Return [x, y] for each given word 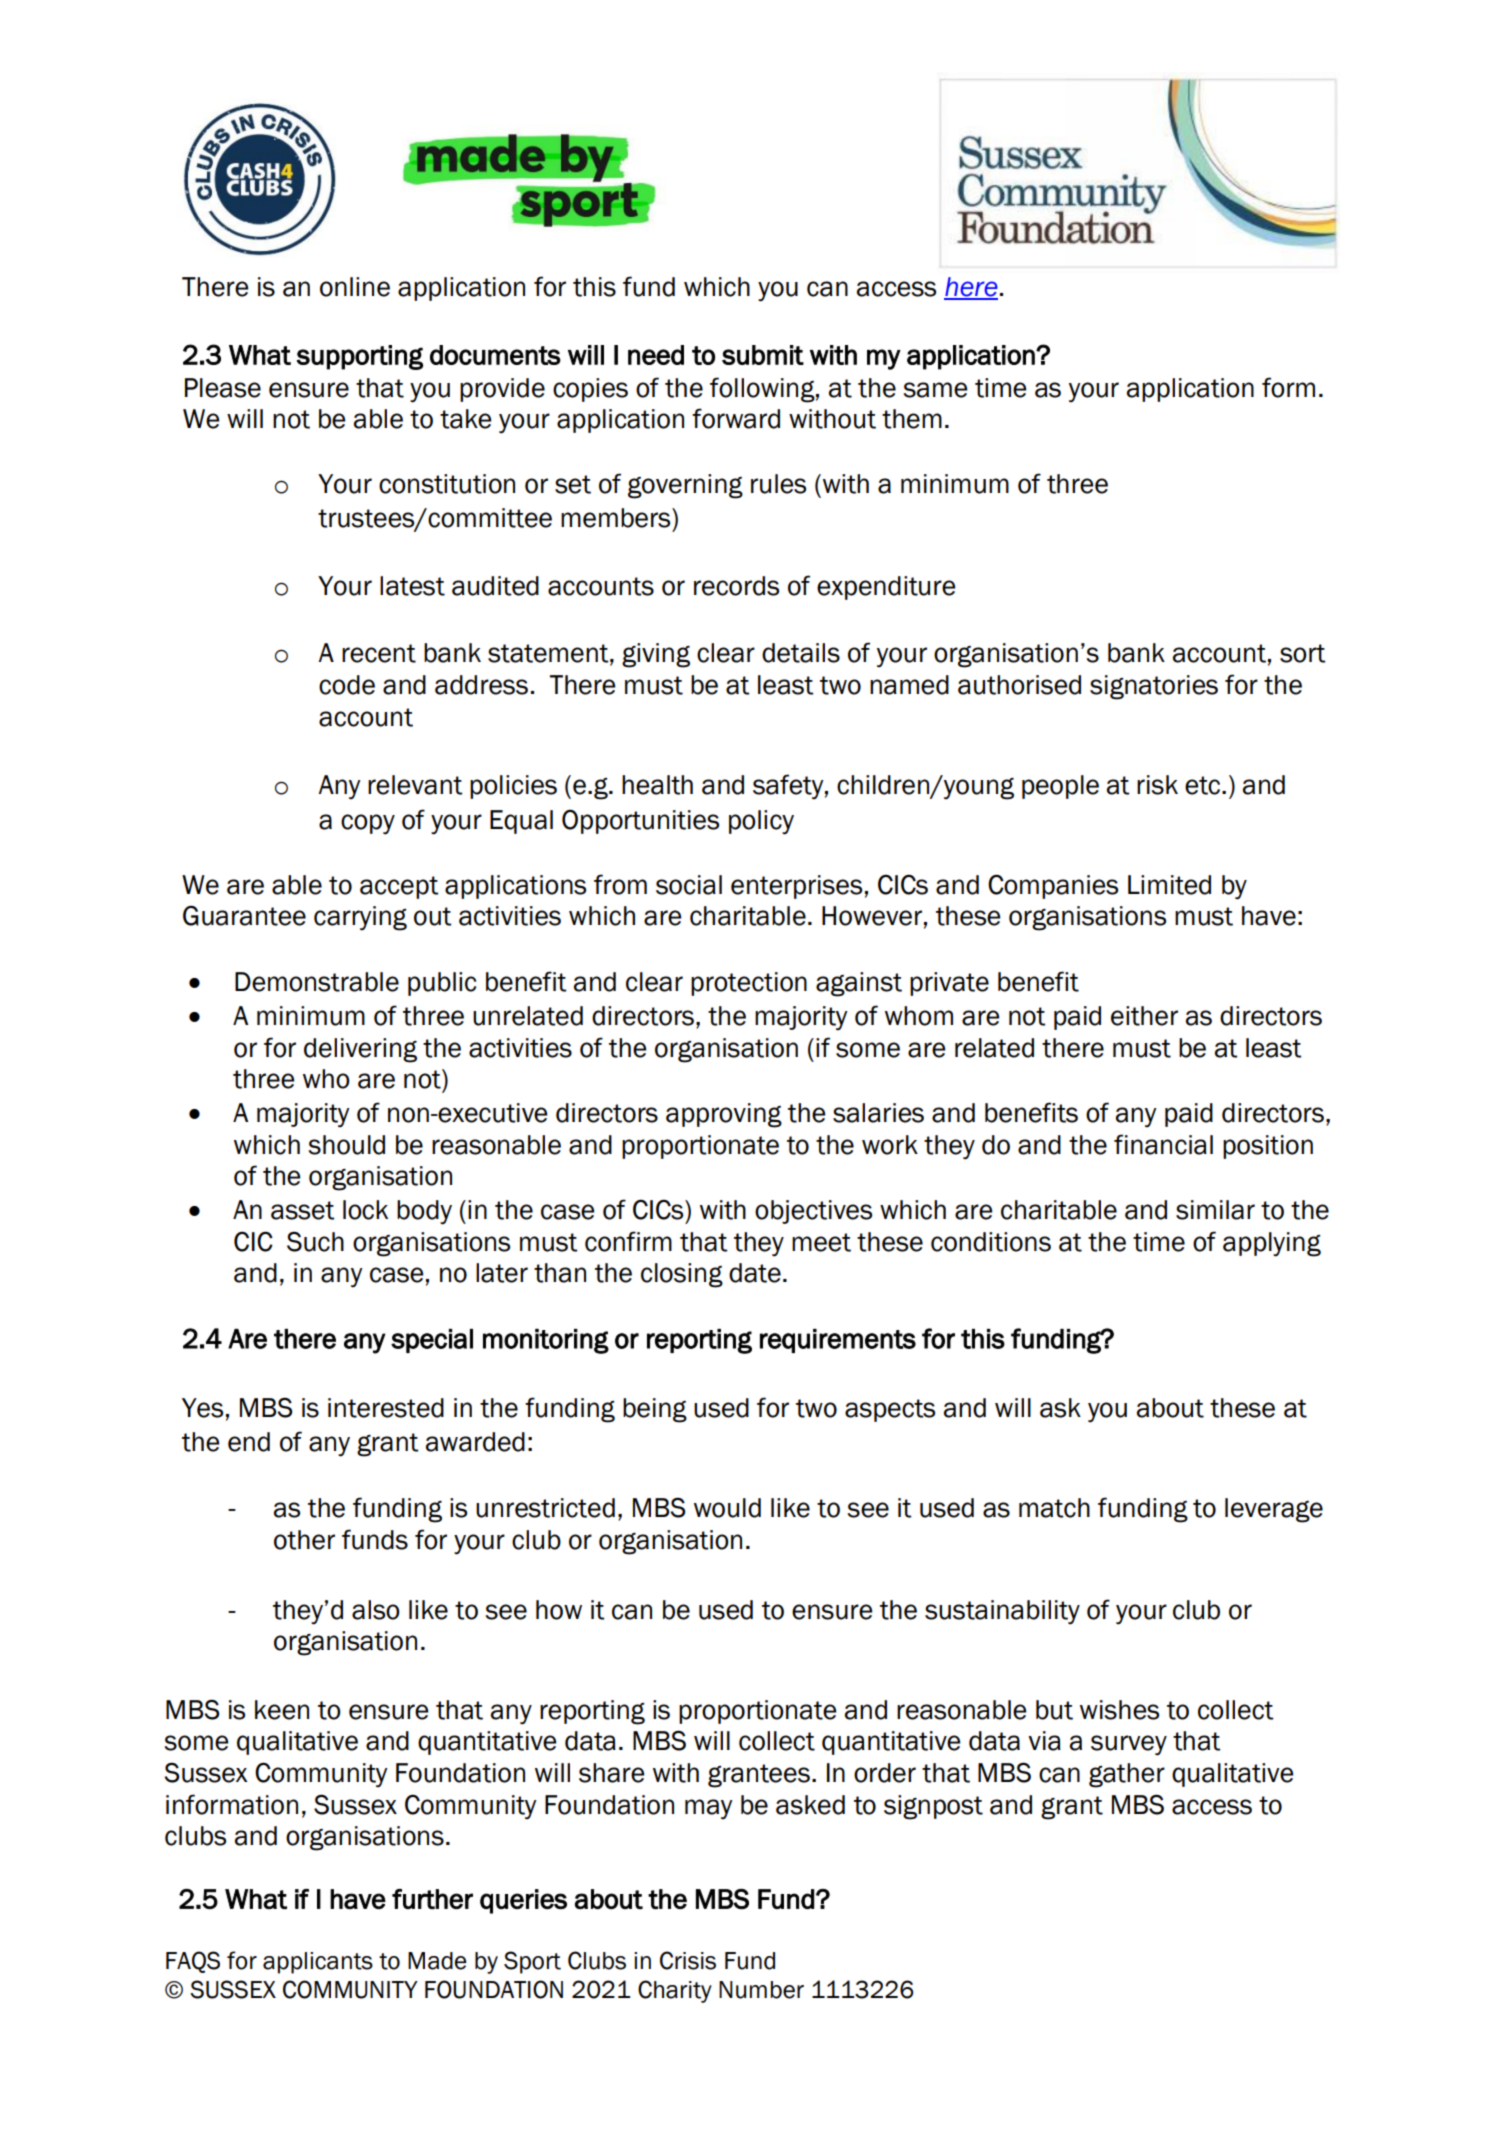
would [727, 1508]
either [1144, 1016]
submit [763, 355]
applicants [318, 1963]
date [755, 1273]
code [347, 685]
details [801, 653]
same [935, 390]
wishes [1119, 1710]
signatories [1154, 687]
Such [315, 1241]
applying [1272, 1244]
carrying [360, 918]
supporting [360, 357]
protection [749, 984]
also [376, 1610]
